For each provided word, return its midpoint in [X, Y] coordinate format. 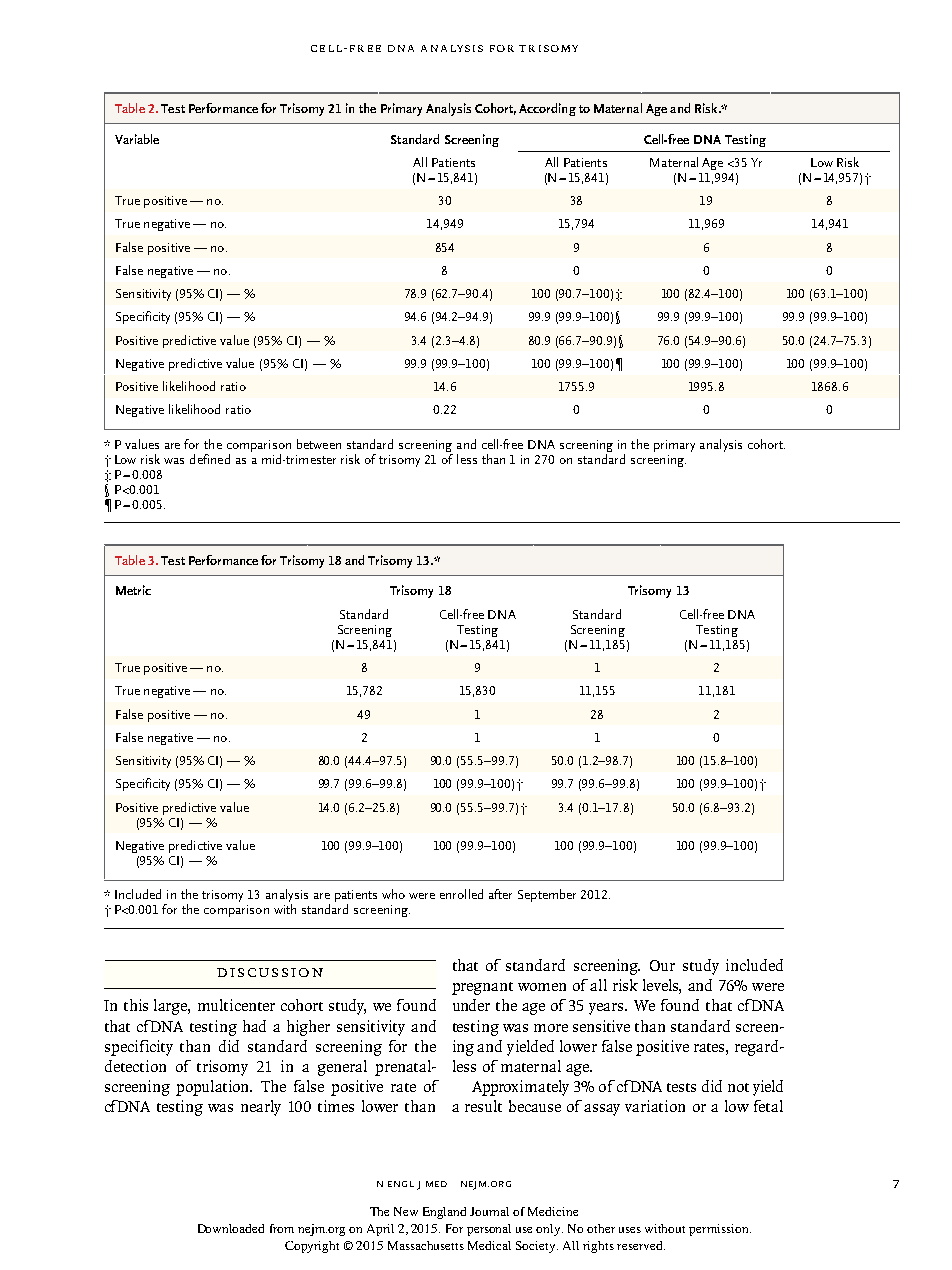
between [319, 444]
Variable [137, 139]
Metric [133, 590]
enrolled [461, 894]
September [547, 895]
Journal [489, 1211]
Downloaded [231, 1228]
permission [720, 1230]
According [547, 109]
